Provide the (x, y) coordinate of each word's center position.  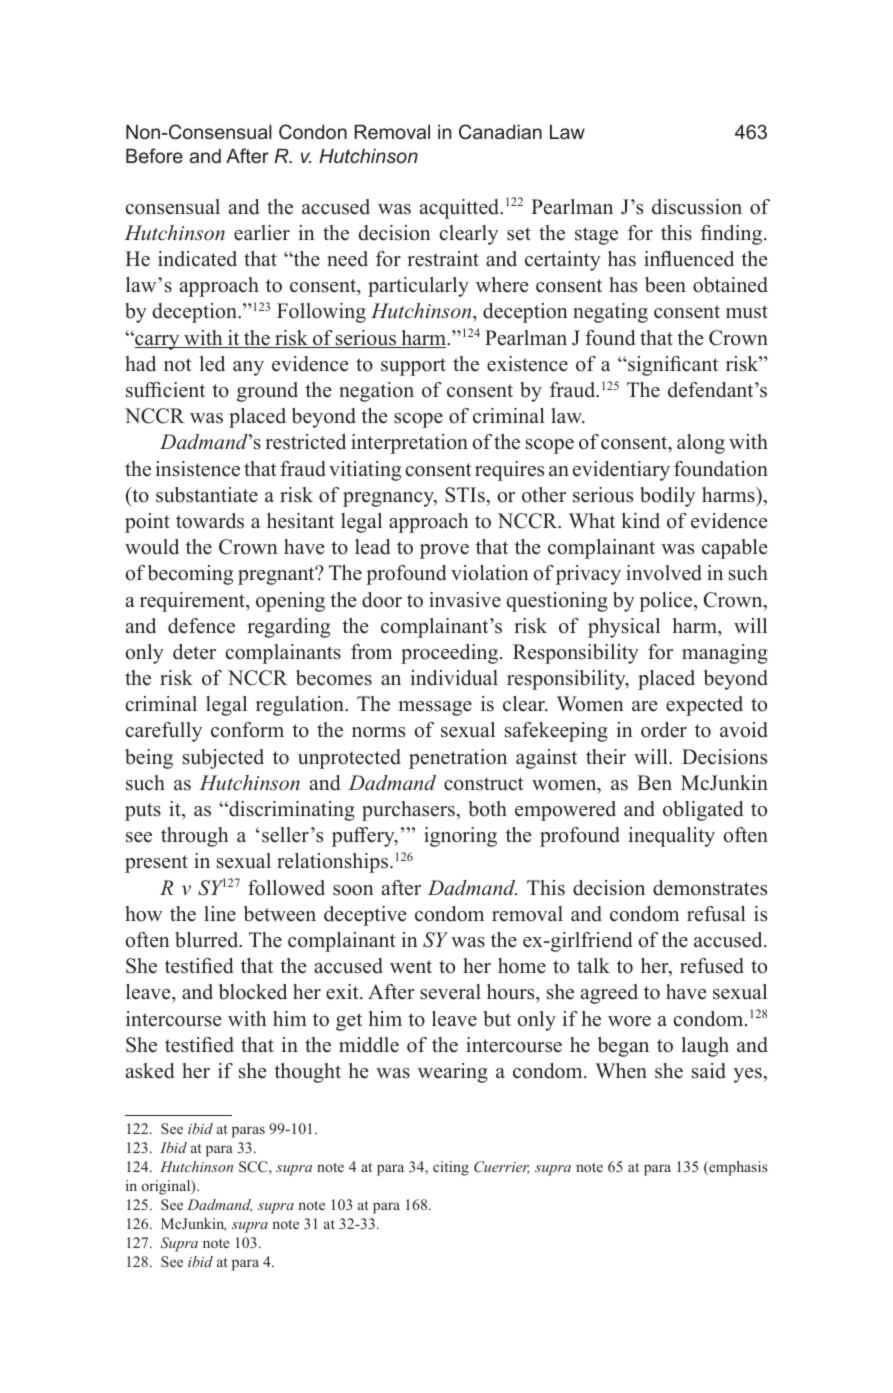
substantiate (207, 495)
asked (150, 1071)
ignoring (460, 837)
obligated (703, 811)
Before (154, 155)
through (194, 837)
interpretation (409, 444)
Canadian (500, 132)
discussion (697, 207)
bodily (668, 497)
